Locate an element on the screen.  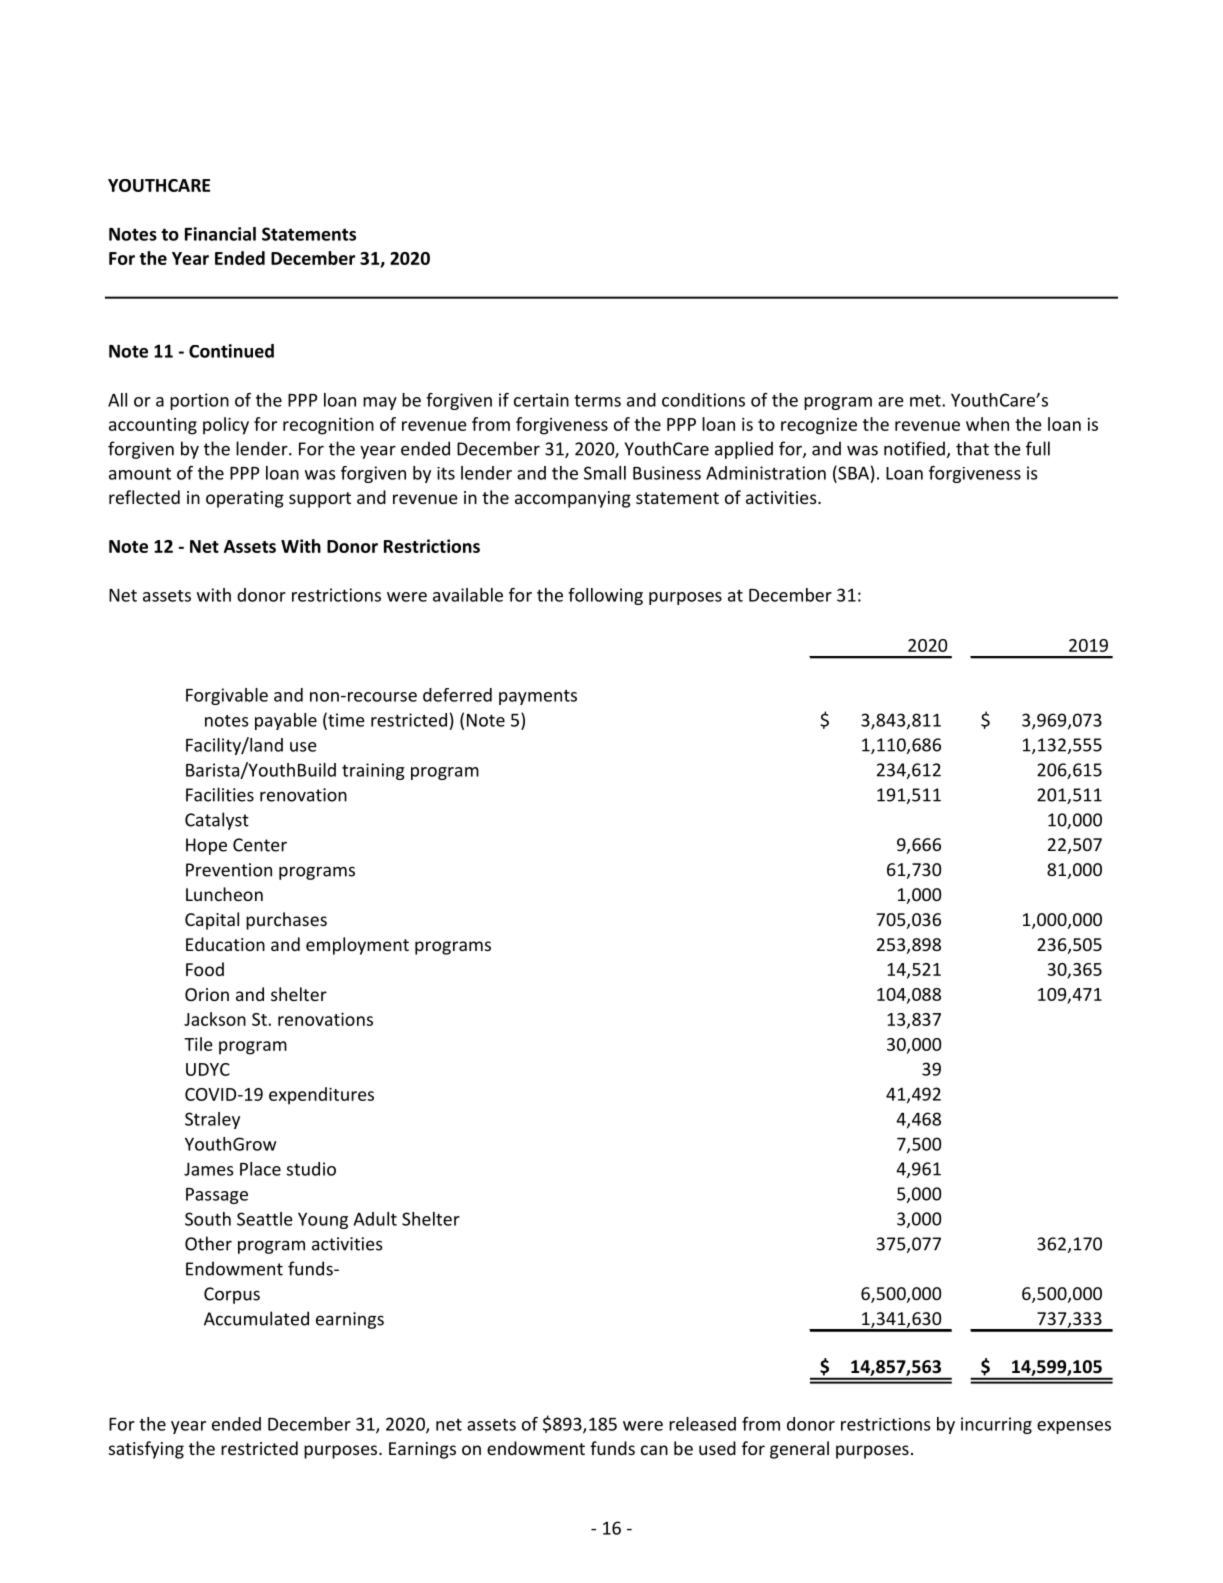
Financial is located at coordinates (220, 234).
